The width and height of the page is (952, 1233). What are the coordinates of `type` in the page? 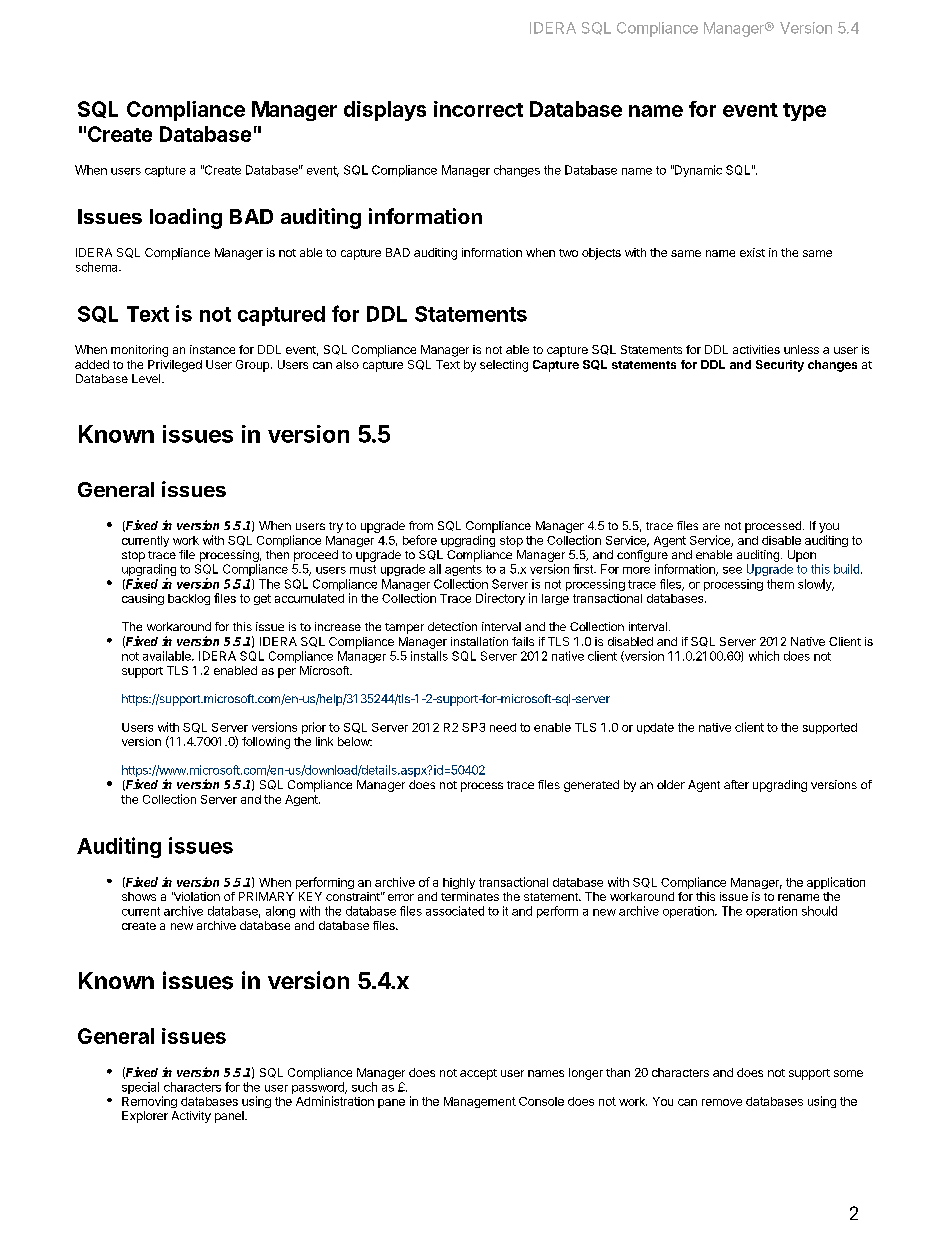 It's located at (804, 112).
